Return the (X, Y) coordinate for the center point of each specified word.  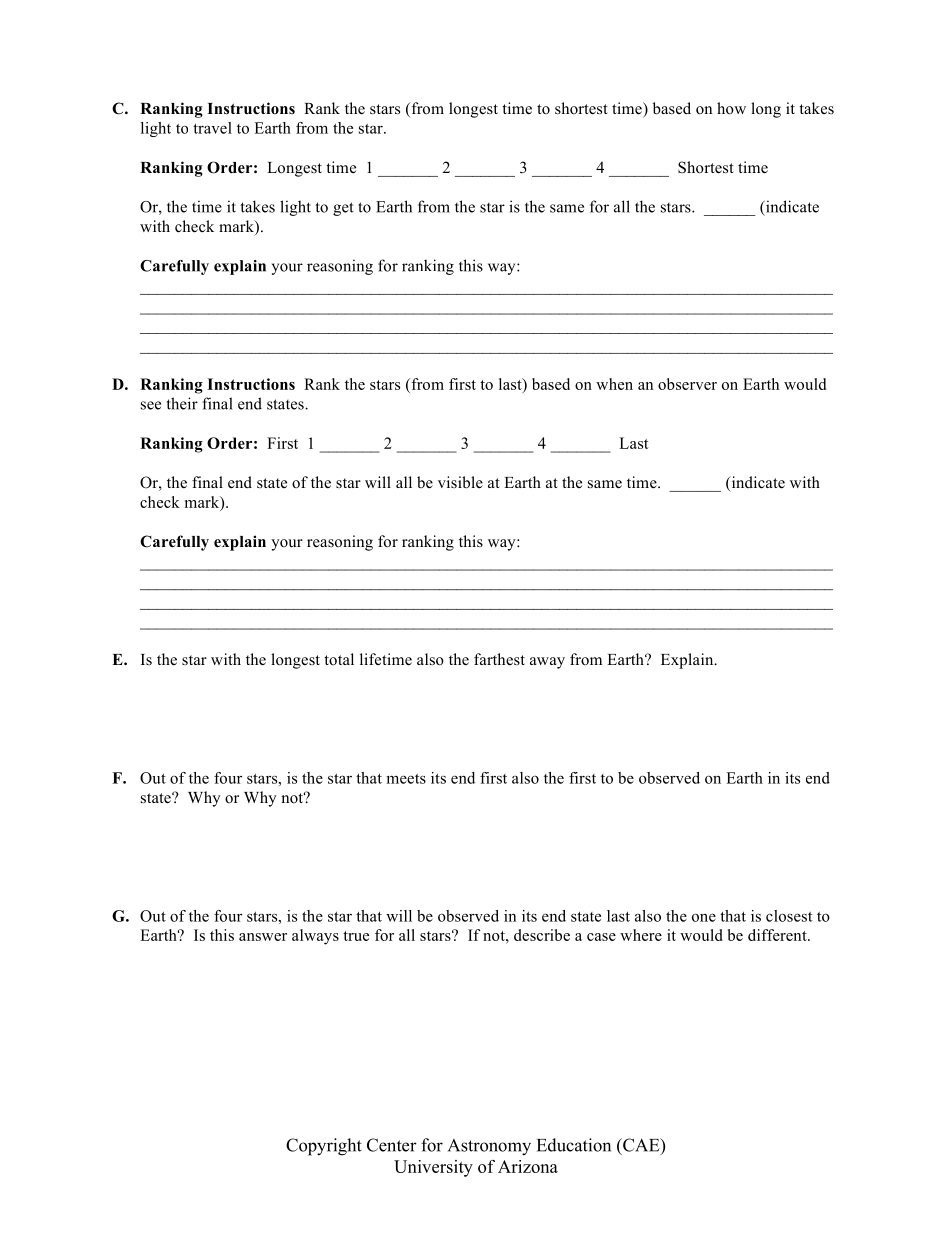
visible (460, 482)
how (731, 108)
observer (687, 384)
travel (212, 128)
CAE (641, 1146)
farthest (499, 659)
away (547, 663)
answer (263, 937)
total (339, 659)
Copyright (324, 1147)
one (704, 917)
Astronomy (489, 1147)
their (182, 403)
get (343, 209)
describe (542, 935)
